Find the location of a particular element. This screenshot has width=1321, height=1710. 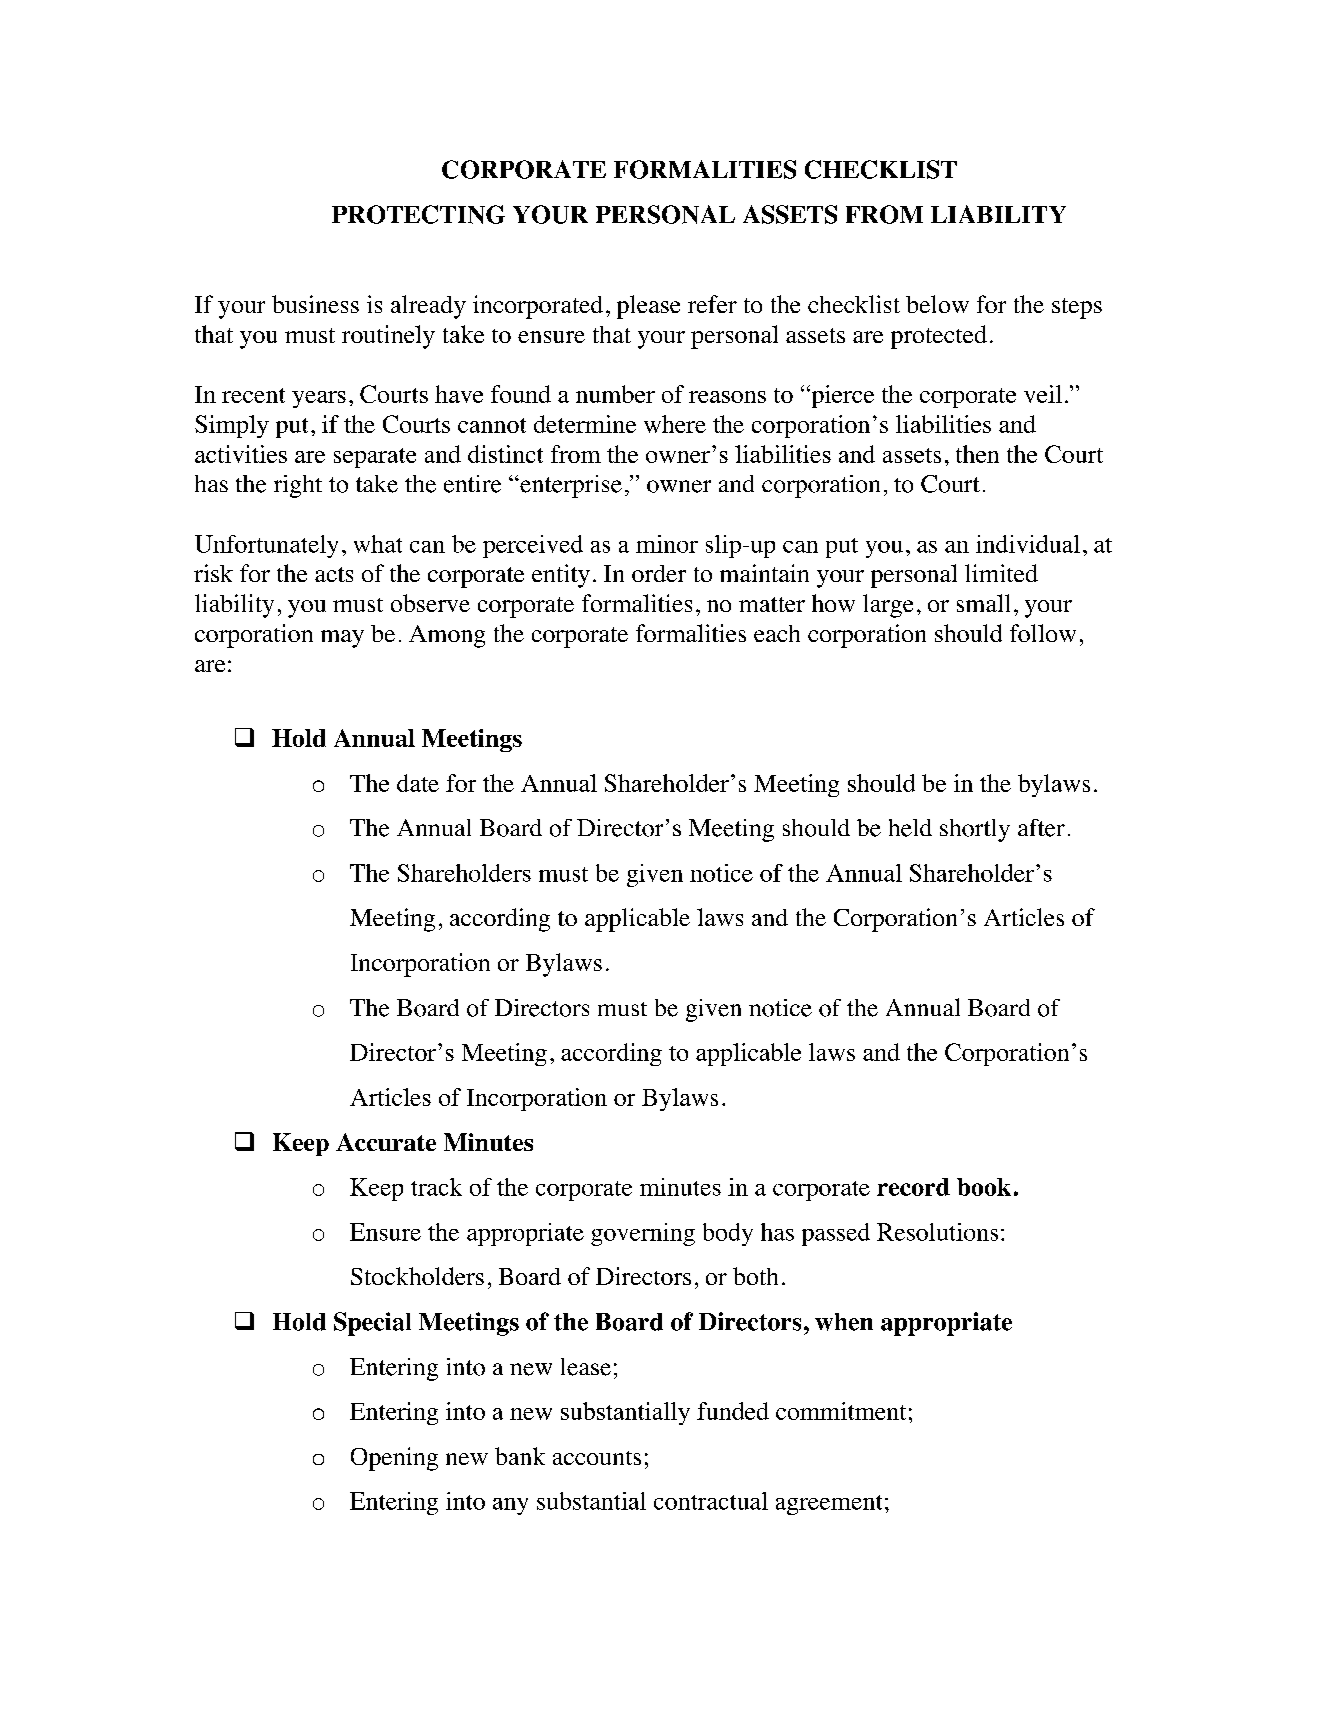

small is located at coordinates (983, 603).
